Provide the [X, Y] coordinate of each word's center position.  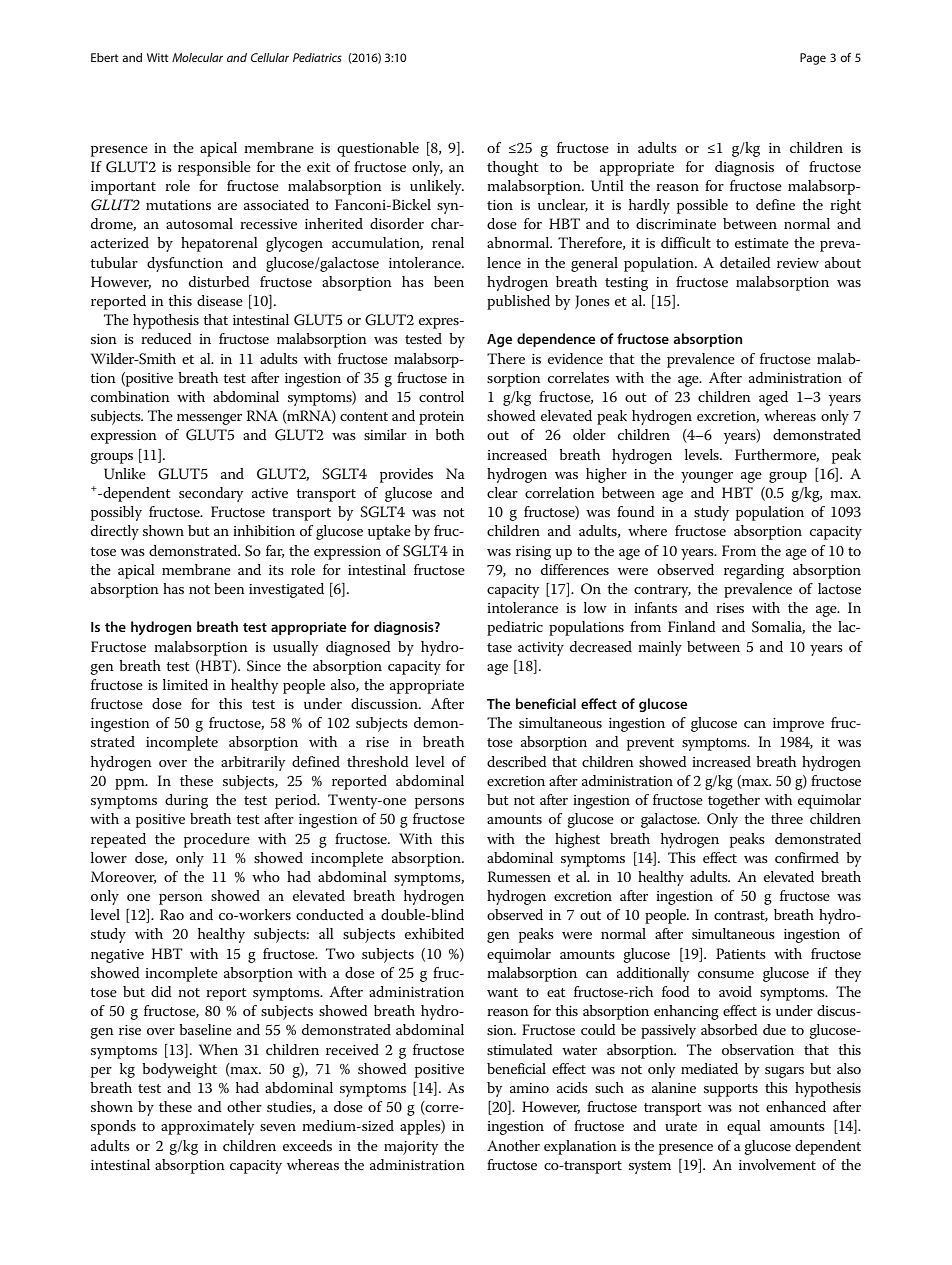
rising [533, 553]
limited [185, 684]
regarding [754, 571]
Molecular [197, 57]
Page [813, 59]
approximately [207, 1127]
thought [513, 168]
